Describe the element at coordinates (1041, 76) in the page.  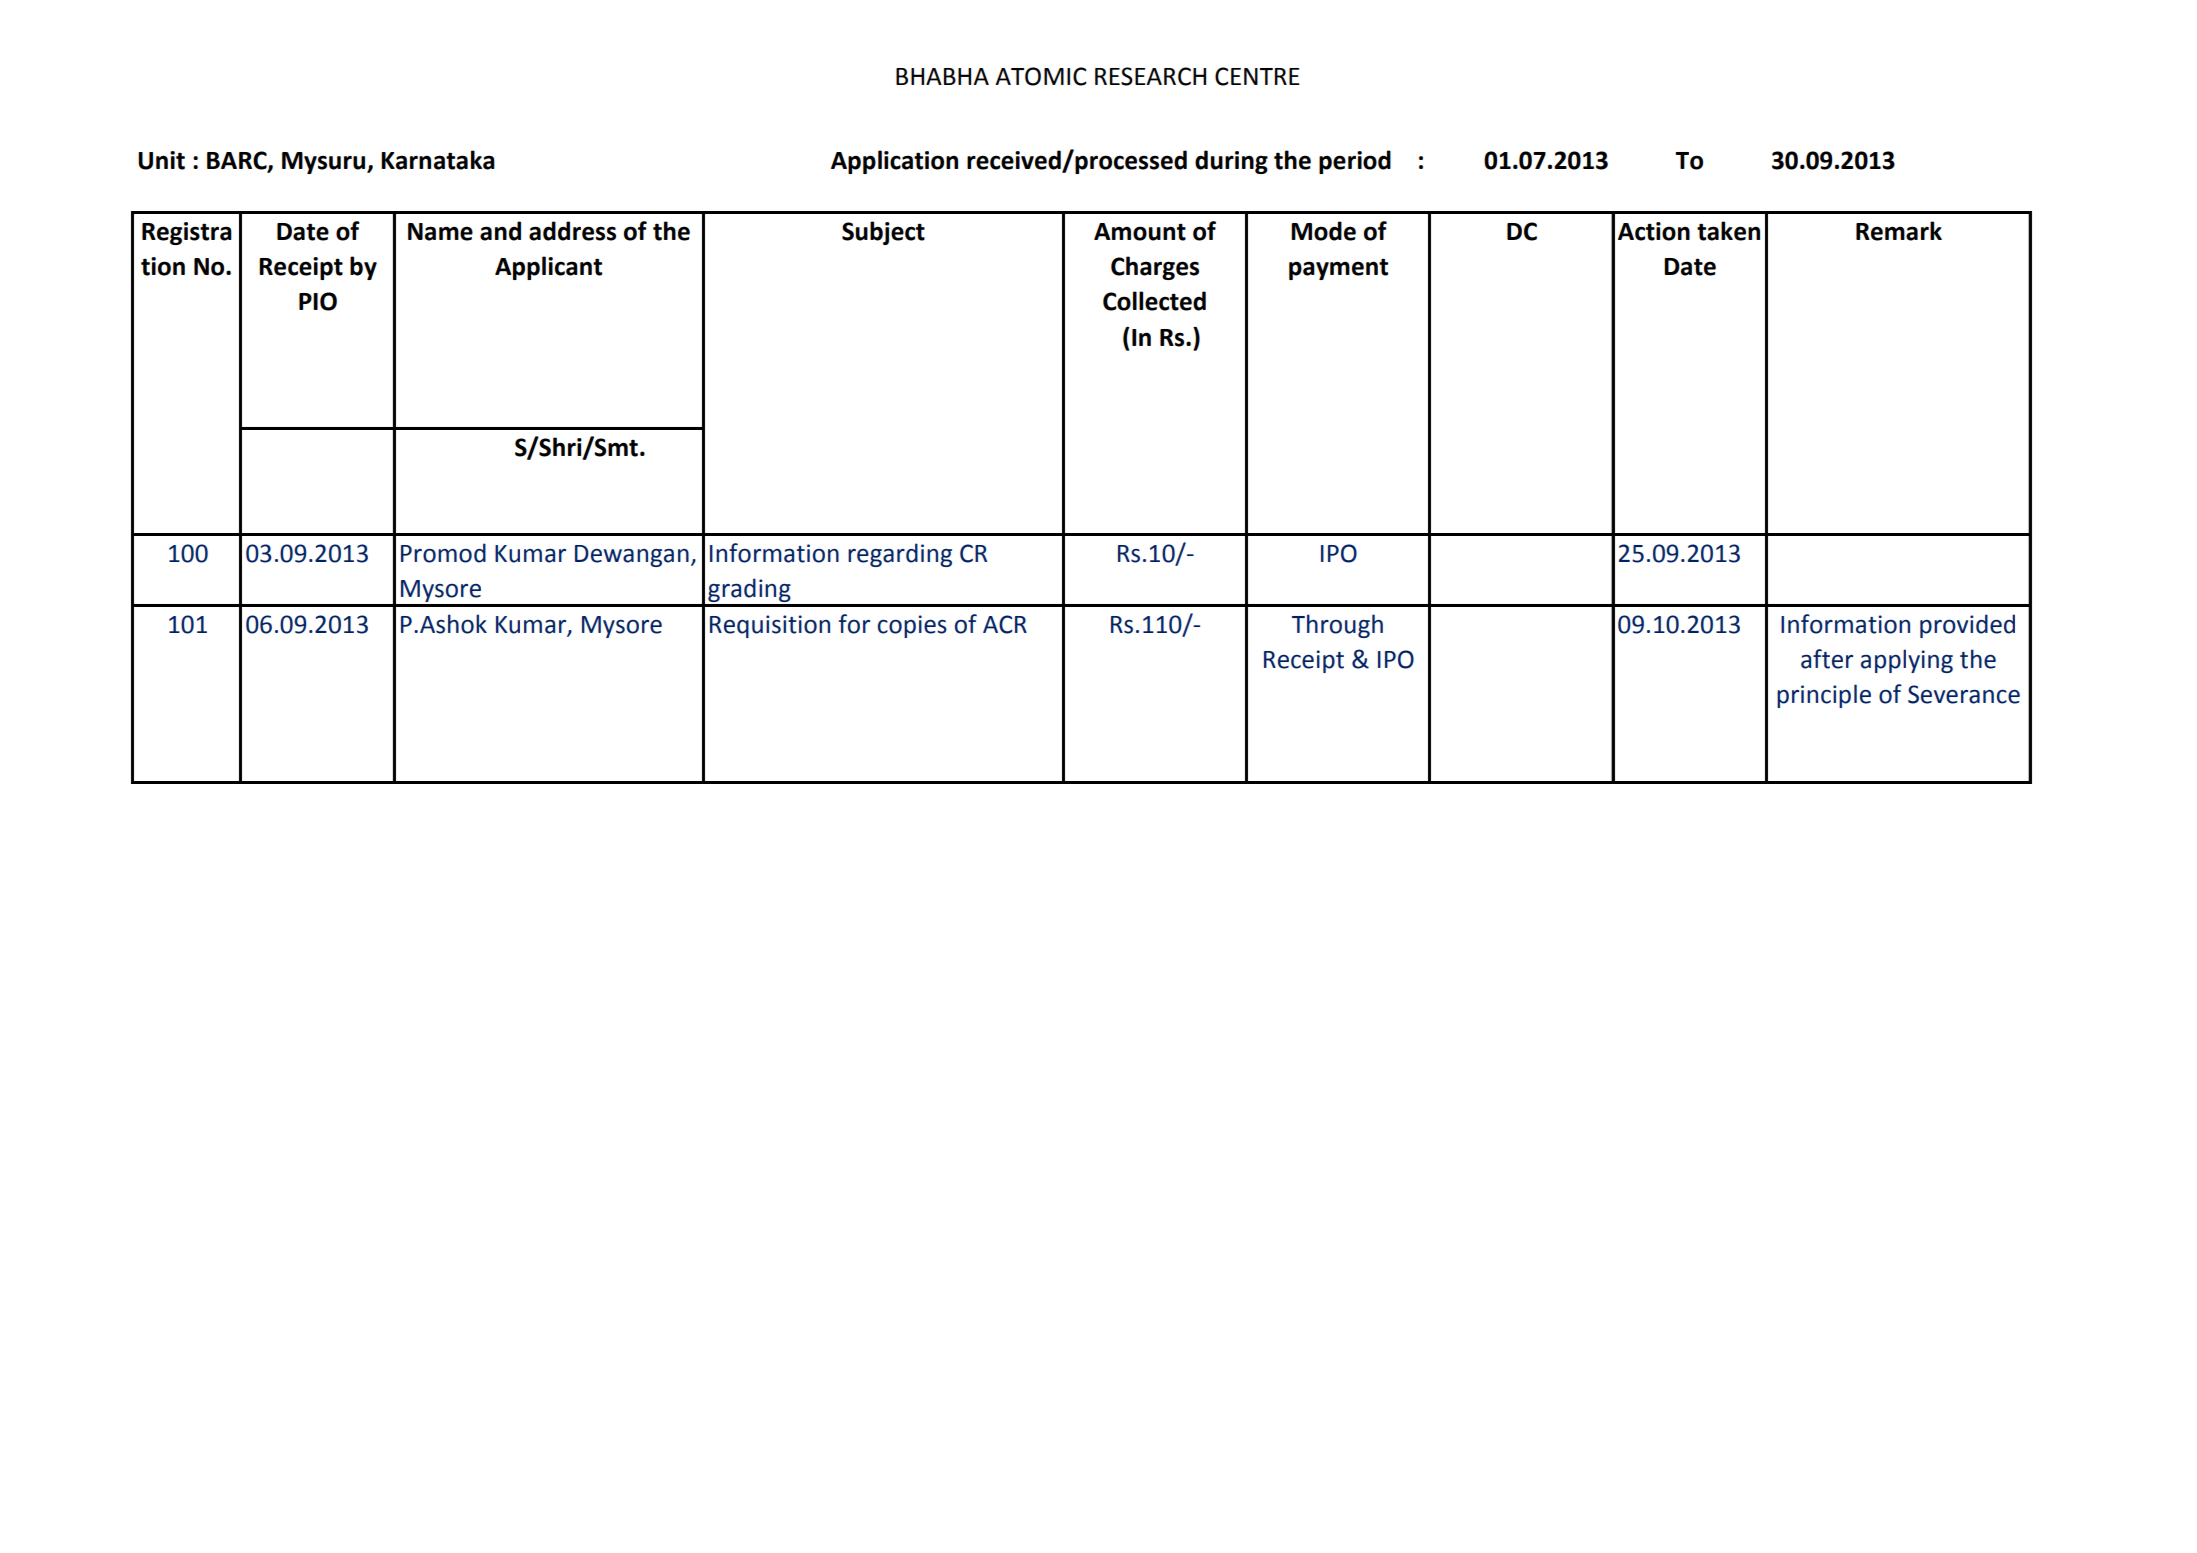
I see `ATOMIC` at that location.
